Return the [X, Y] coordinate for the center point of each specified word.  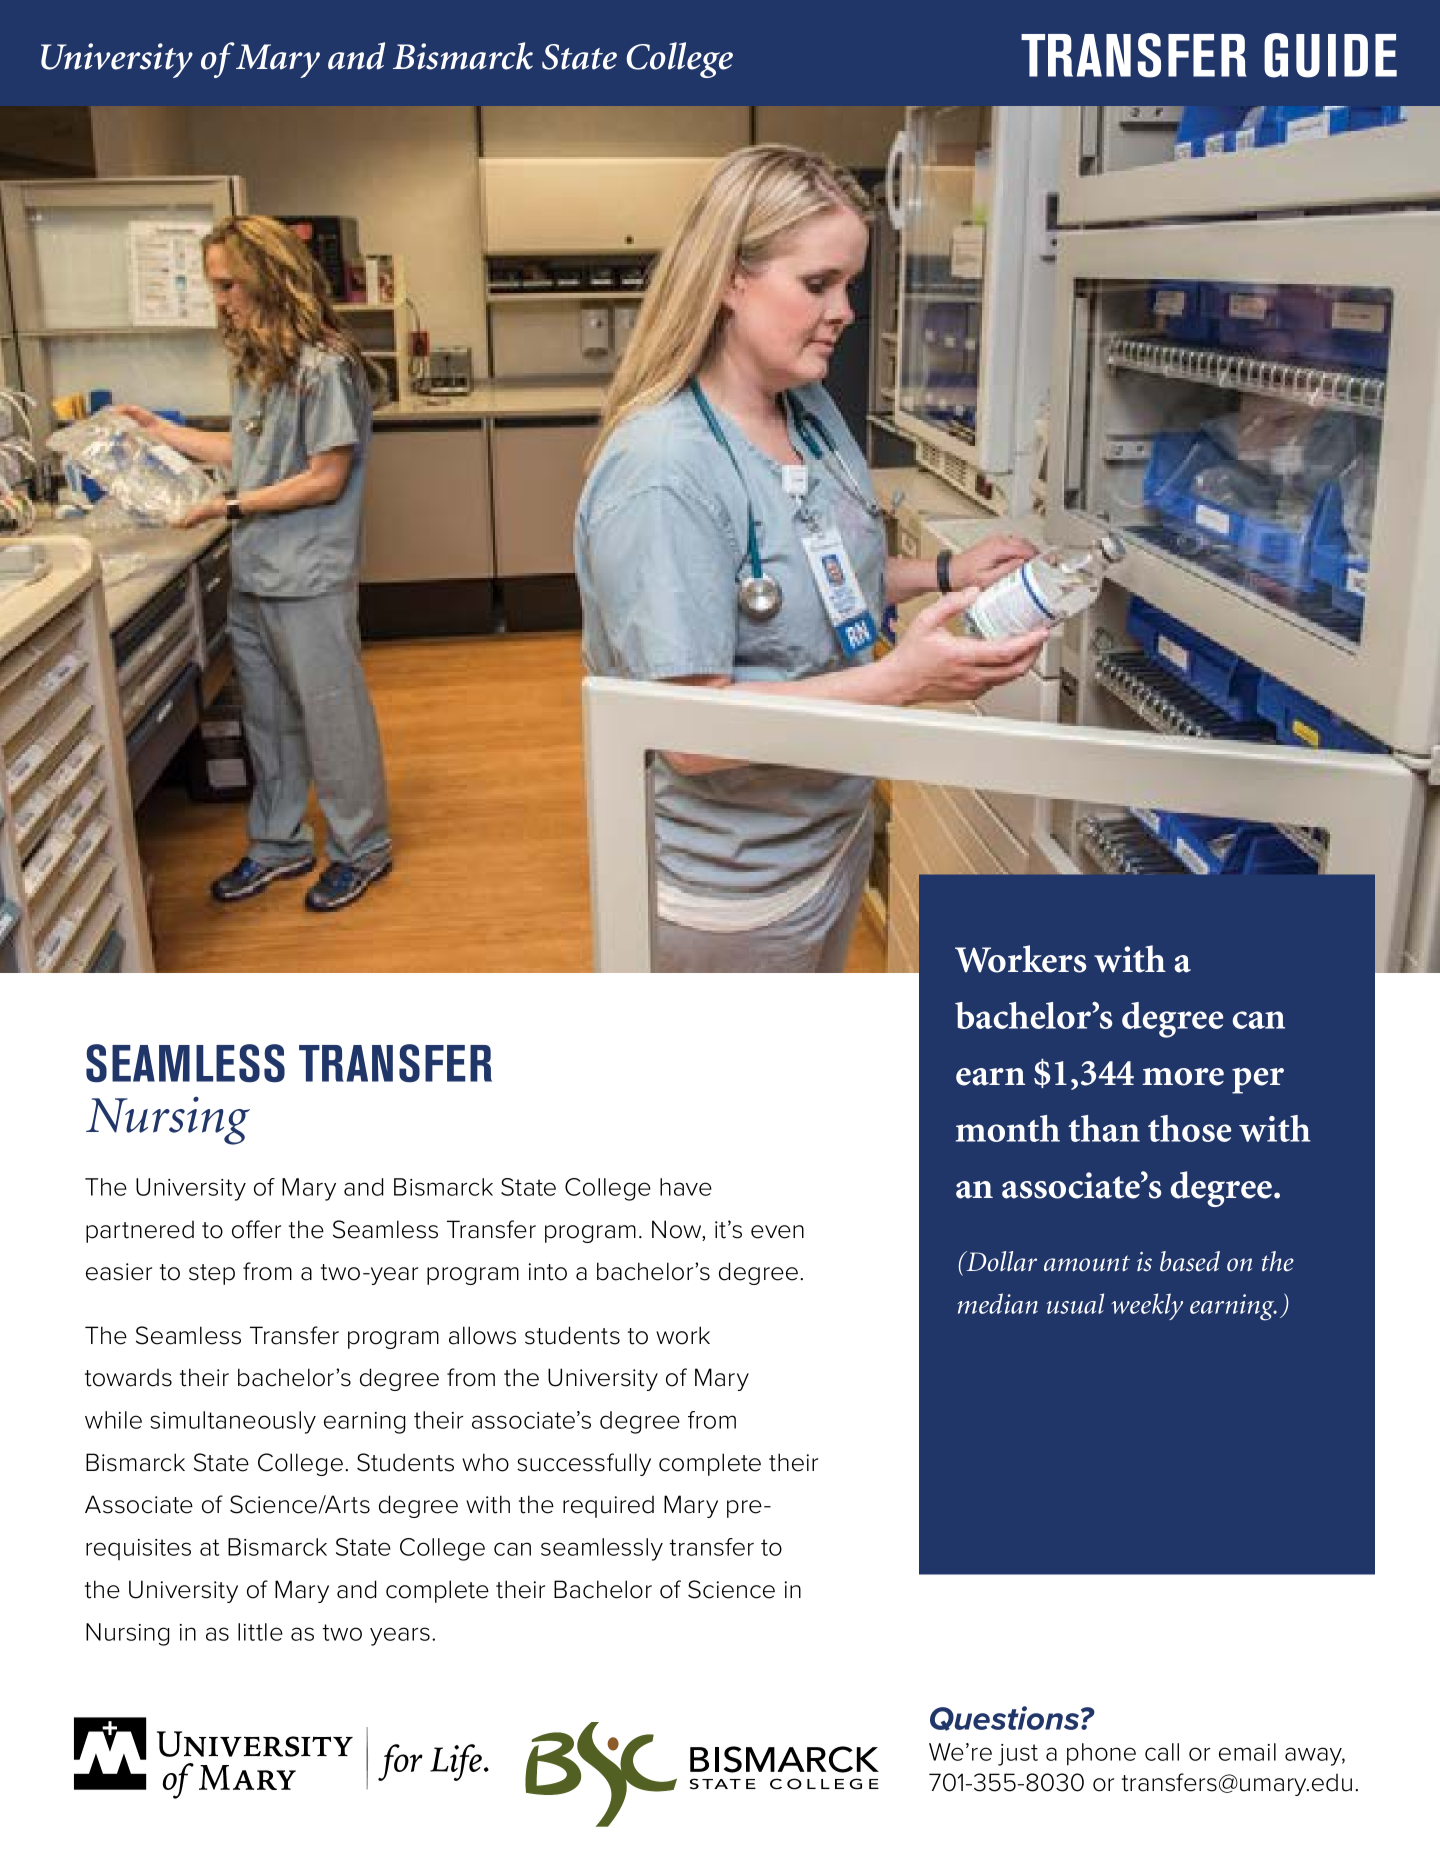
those [1189, 1128]
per [1258, 1081]
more [1183, 1077]
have [686, 1187]
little [260, 1632]
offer [256, 1229]
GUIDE [1330, 55]
